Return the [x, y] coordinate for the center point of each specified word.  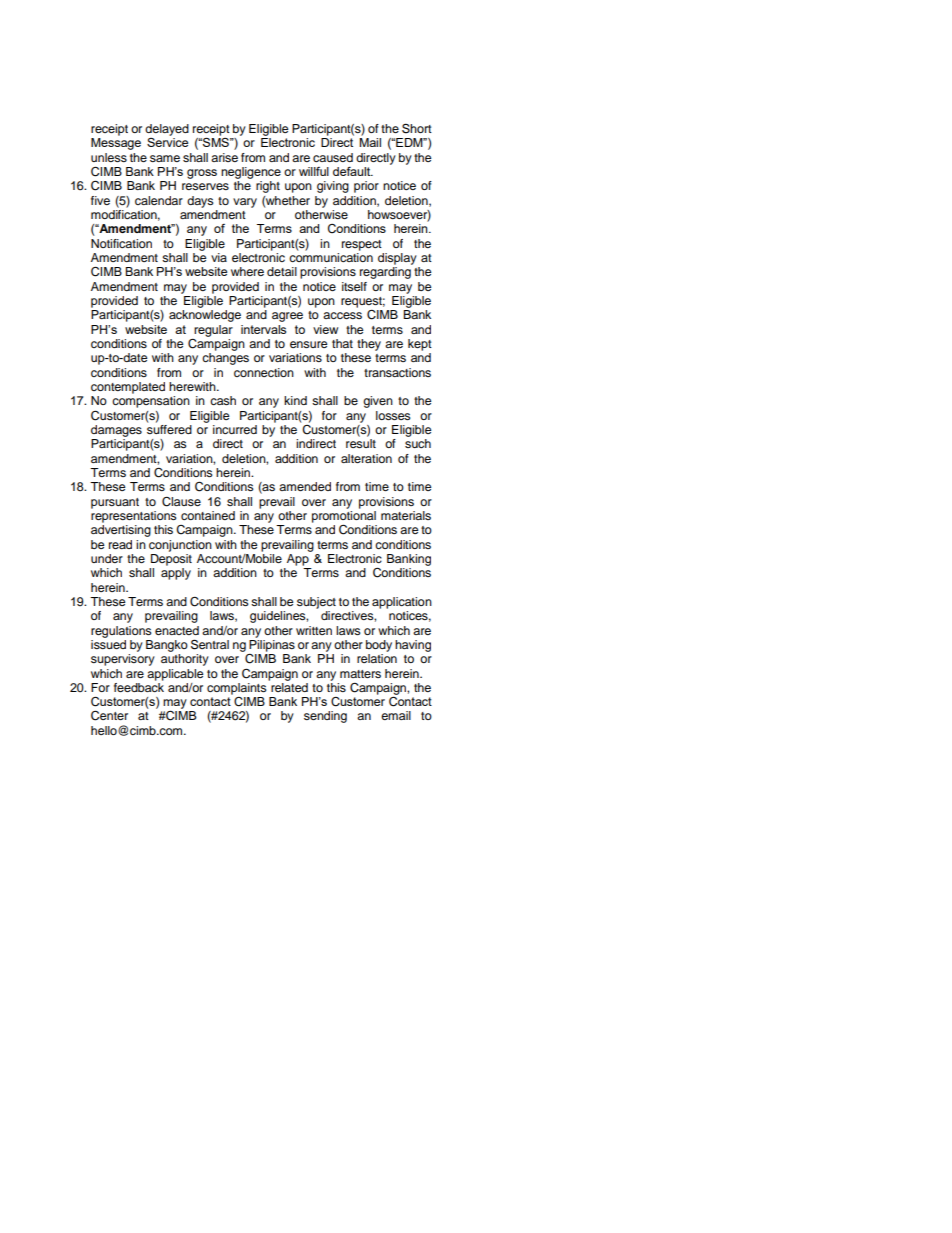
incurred [235, 429]
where [247, 271]
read [120, 544]
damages [116, 431]
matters [360, 674]
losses [393, 415]
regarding [385, 273]
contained [208, 515]
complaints [238, 687]
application [402, 603]
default [353, 171]
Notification [121, 243]
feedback [139, 686]
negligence [251, 173]
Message [116, 144]
